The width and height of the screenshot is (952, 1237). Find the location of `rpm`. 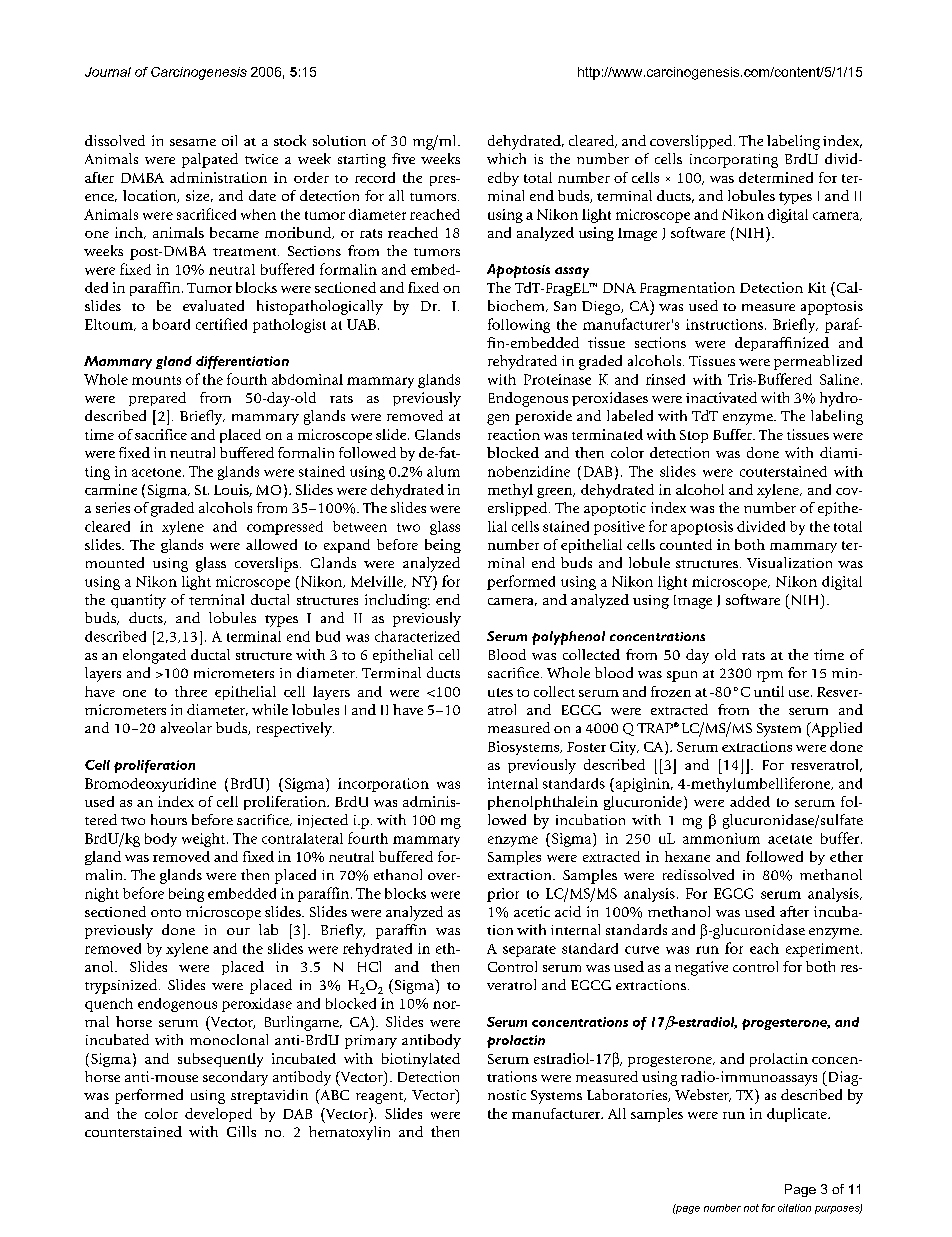

rpm is located at coordinates (770, 676).
